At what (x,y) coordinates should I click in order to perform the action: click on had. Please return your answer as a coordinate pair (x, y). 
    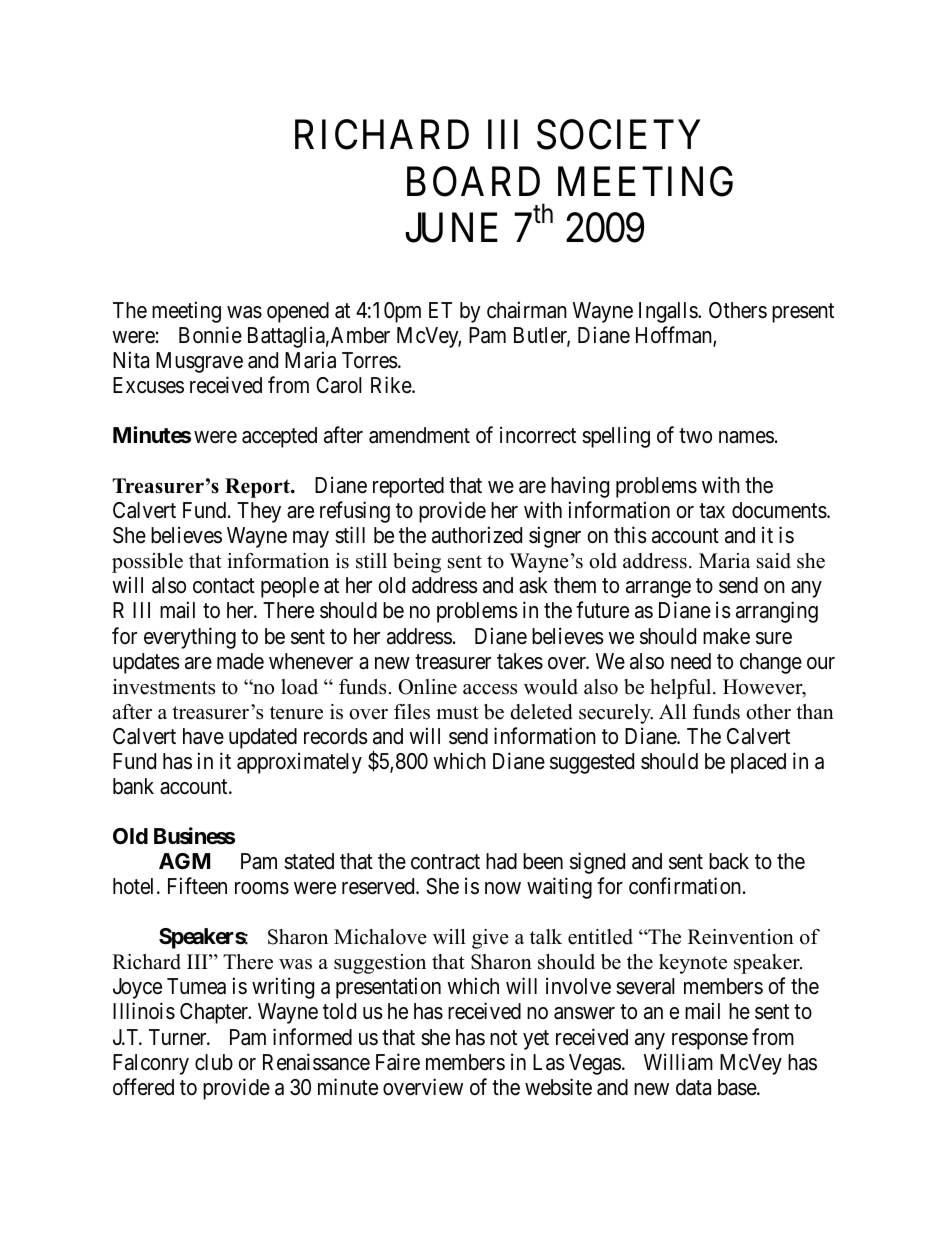
    Looking at the image, I should click on (501, 861).
